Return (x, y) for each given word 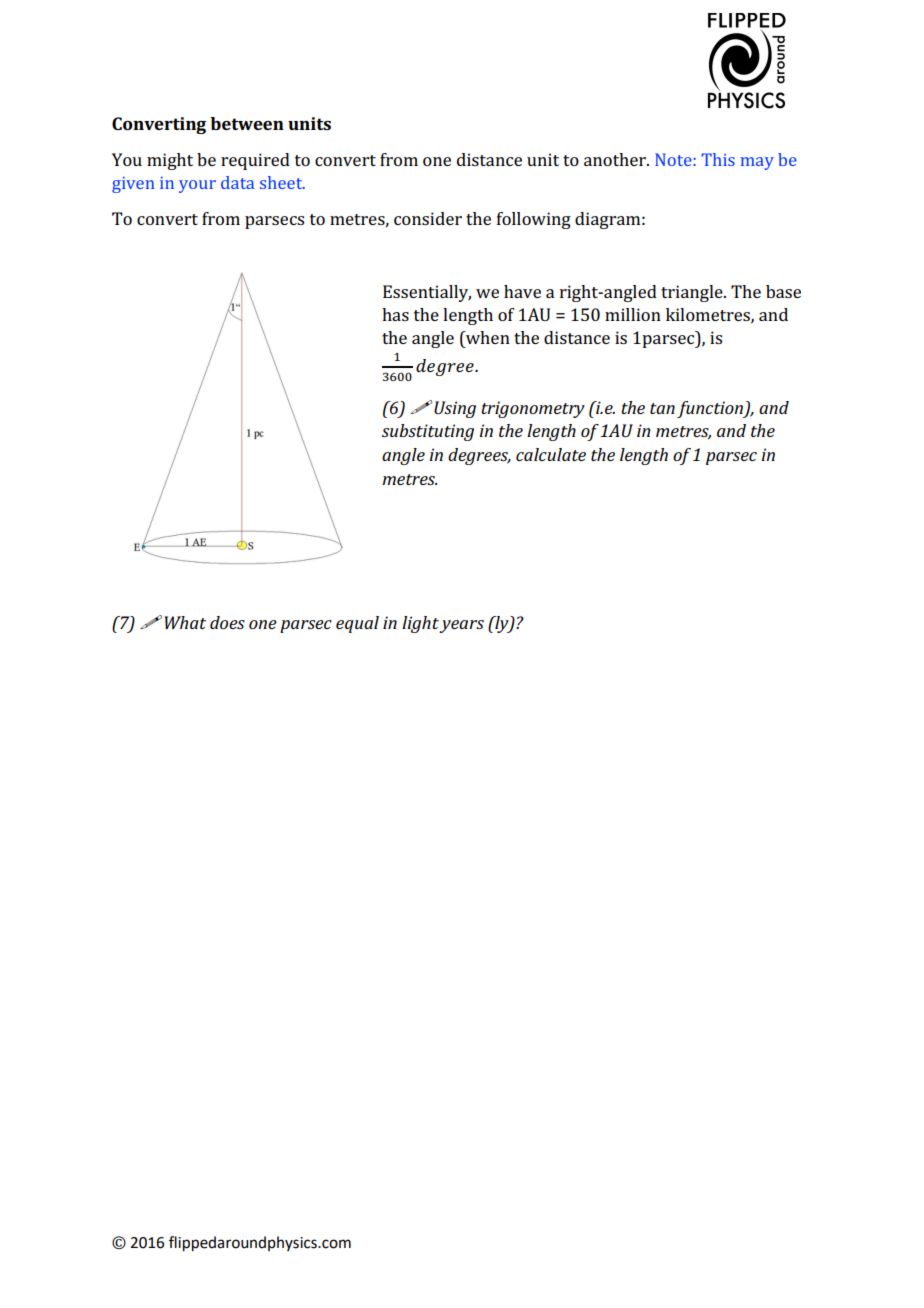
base (783, 291)
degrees (479, 456)
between (247, 123)
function (711, 409)
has (395, 314)
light (421, 624)
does (227, 622)
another (616, 159)
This (718, 159)
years (461, 626)
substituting (428, 432)
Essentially (427, 293)
